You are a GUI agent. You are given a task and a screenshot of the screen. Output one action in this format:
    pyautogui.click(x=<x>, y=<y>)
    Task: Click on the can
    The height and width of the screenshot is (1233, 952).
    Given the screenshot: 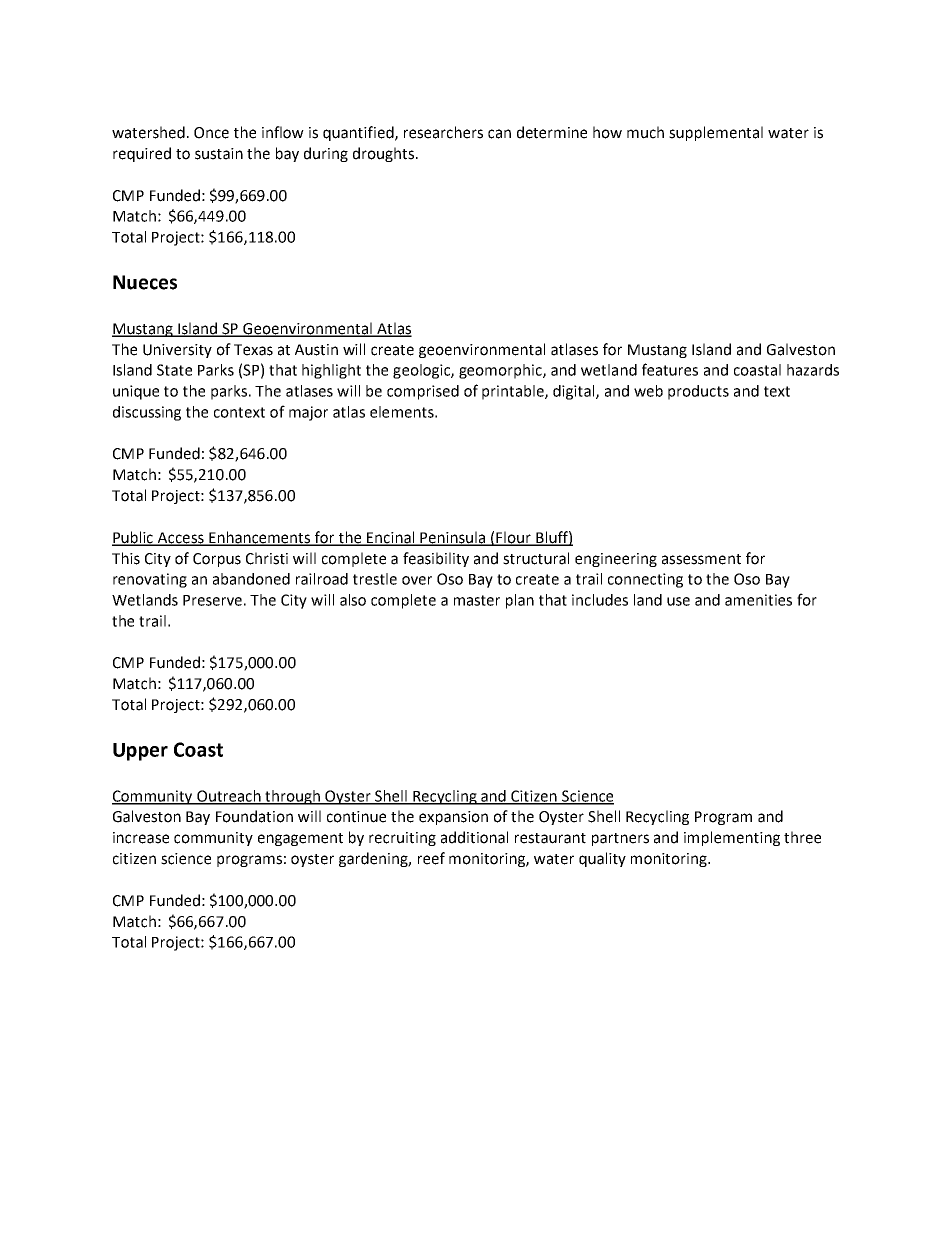 What is the action you would take?
    pyautogui.click(x=499, y=134)
